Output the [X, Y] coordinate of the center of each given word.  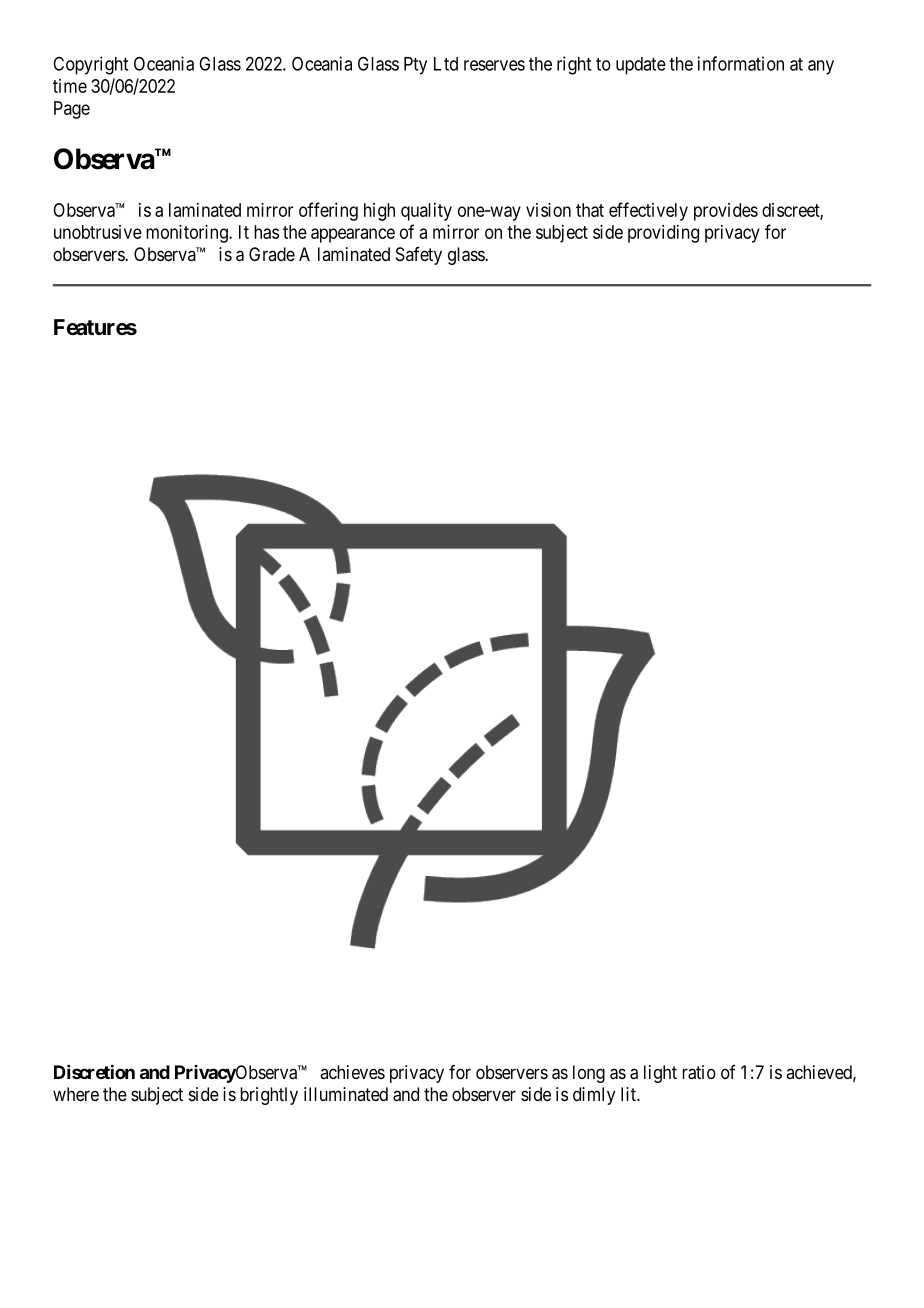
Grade [272, 254]
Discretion [94, 1071]
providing [663, 234]
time [70, 86]
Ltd [446, 64]
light [660, 1074]
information [741, 63]
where [76, 1094]
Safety [419, 256]
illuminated [346, 1094]
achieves [352, 1072]
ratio [699, 1072]
